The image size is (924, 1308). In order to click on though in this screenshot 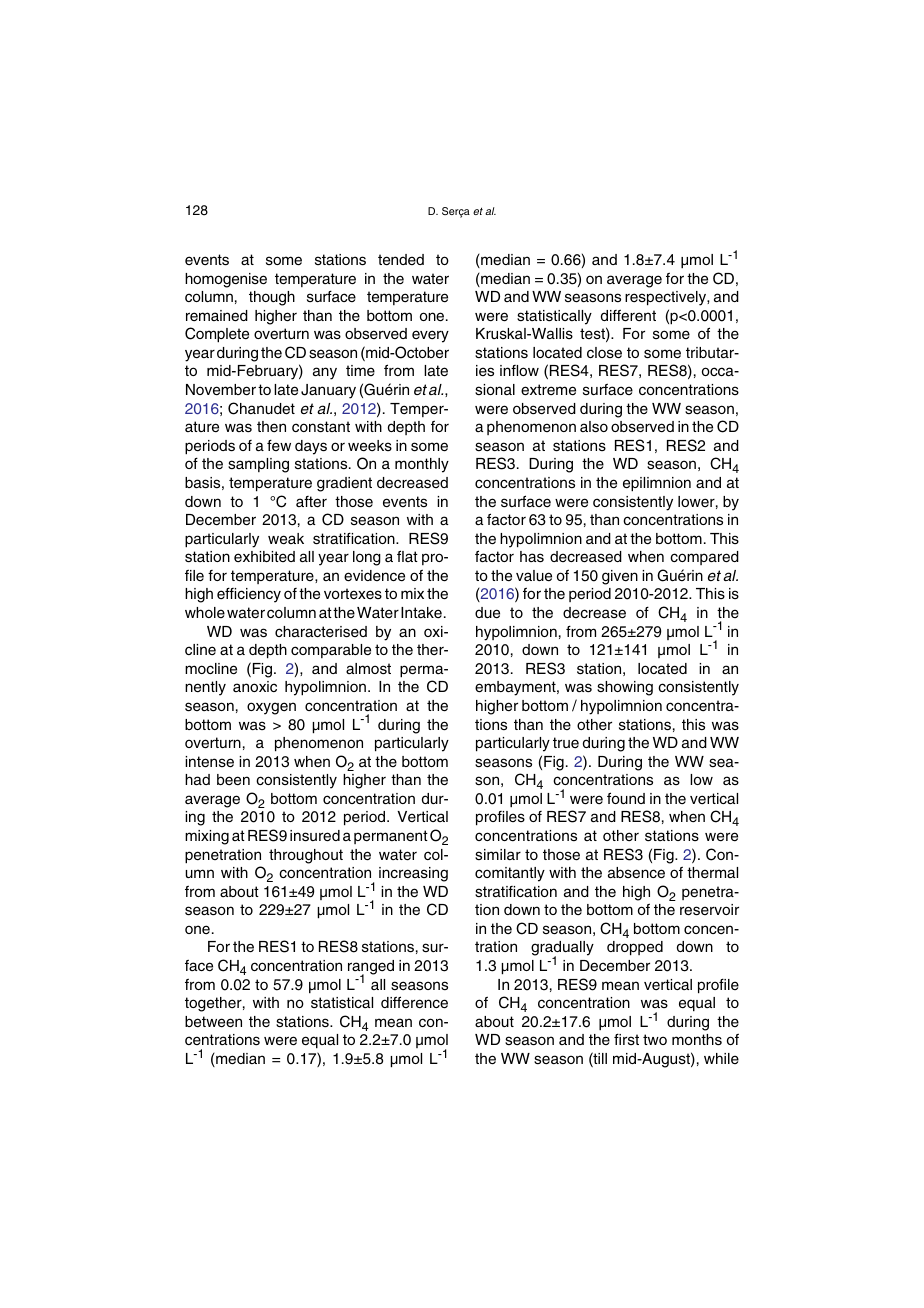, I will do `click(272, 298)`.
